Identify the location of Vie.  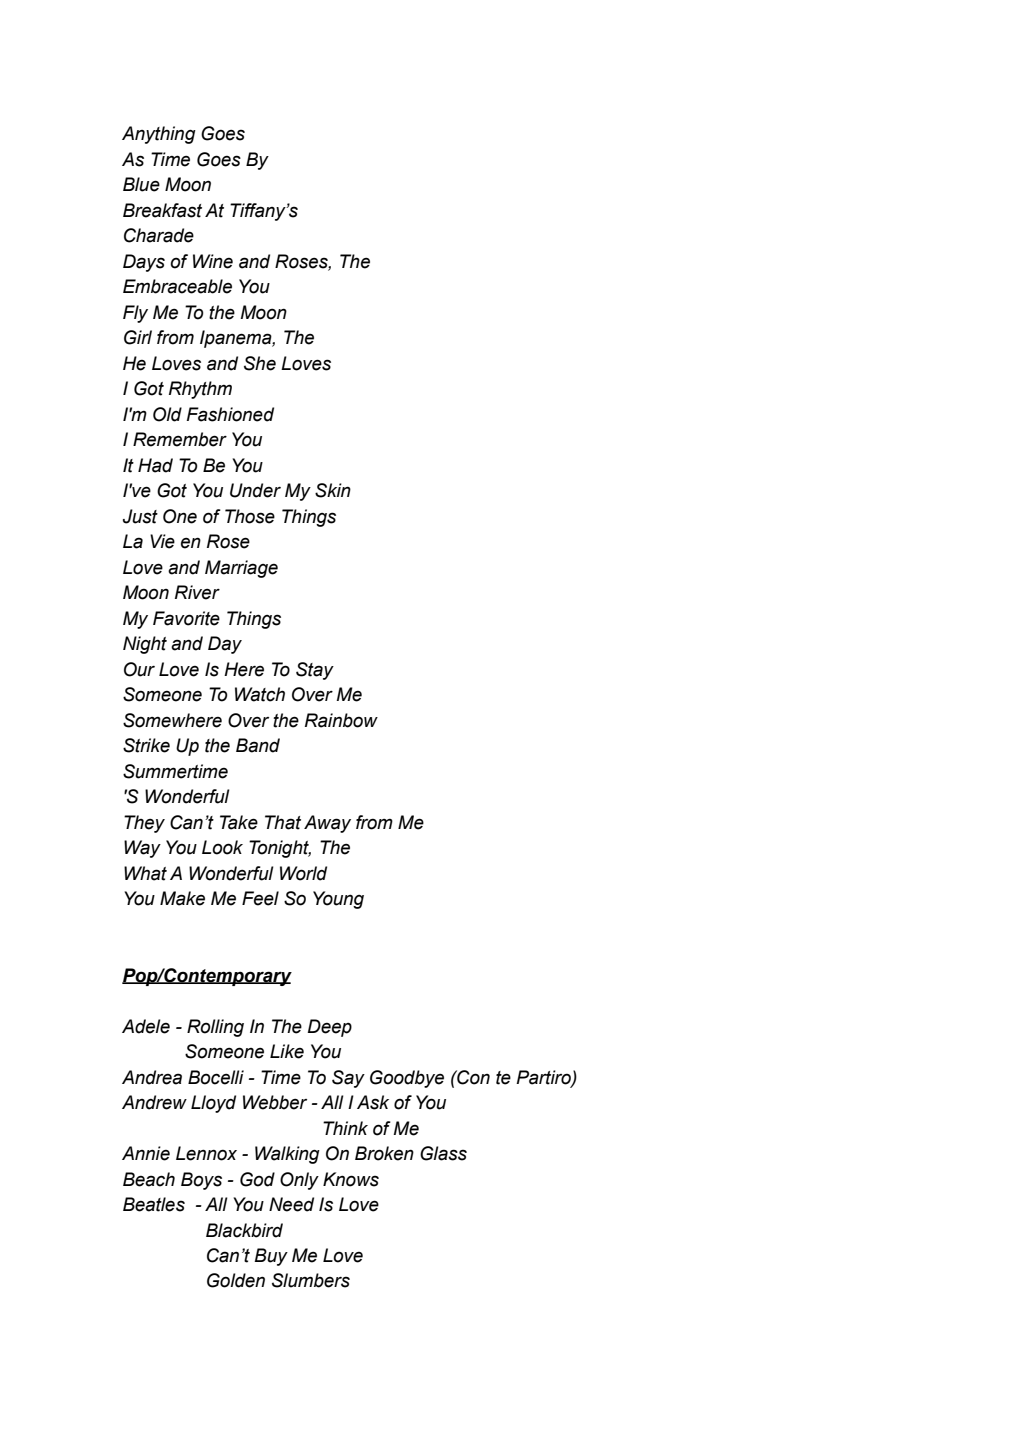
(162, 541).
